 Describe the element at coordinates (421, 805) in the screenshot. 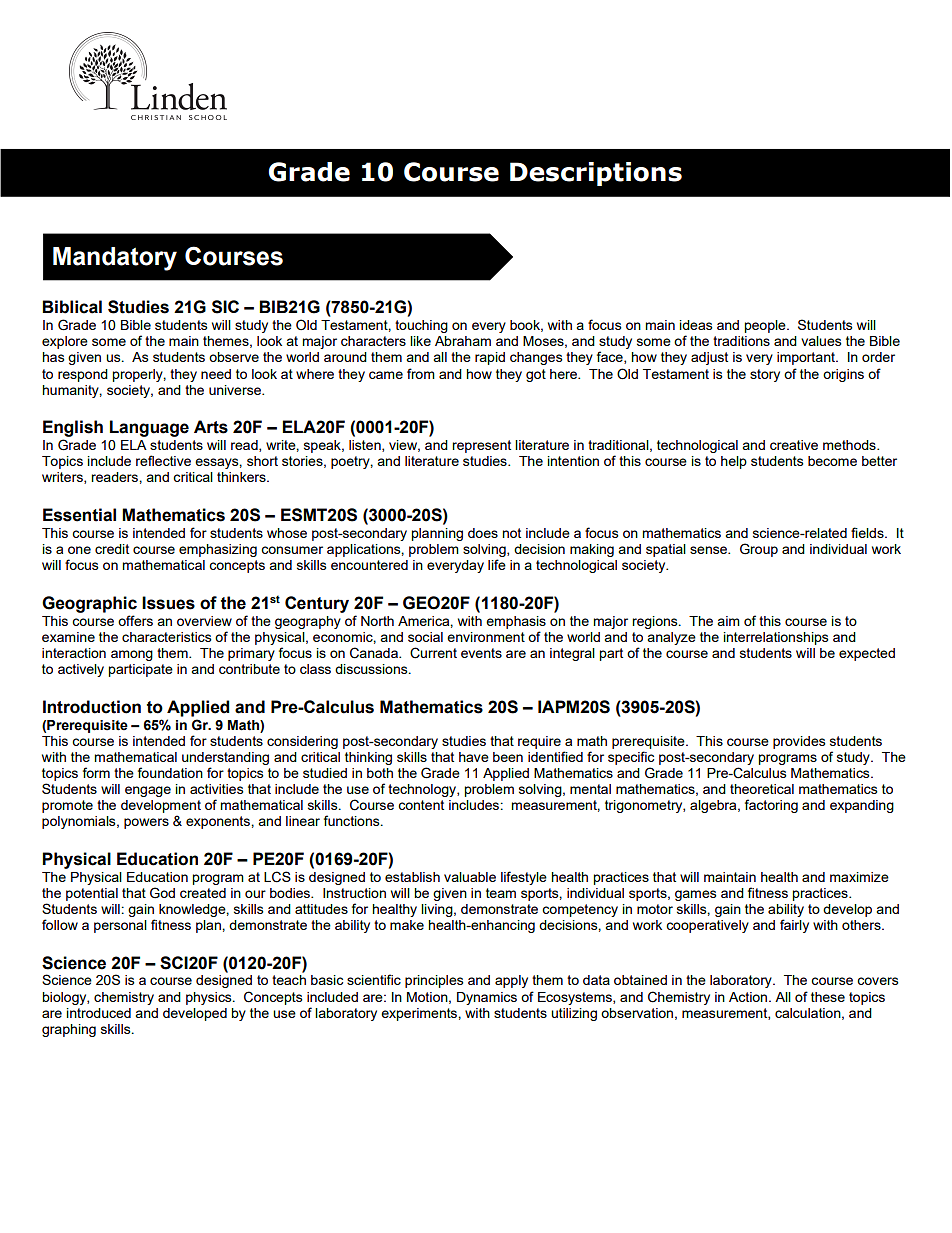

I see `content` at that location.
